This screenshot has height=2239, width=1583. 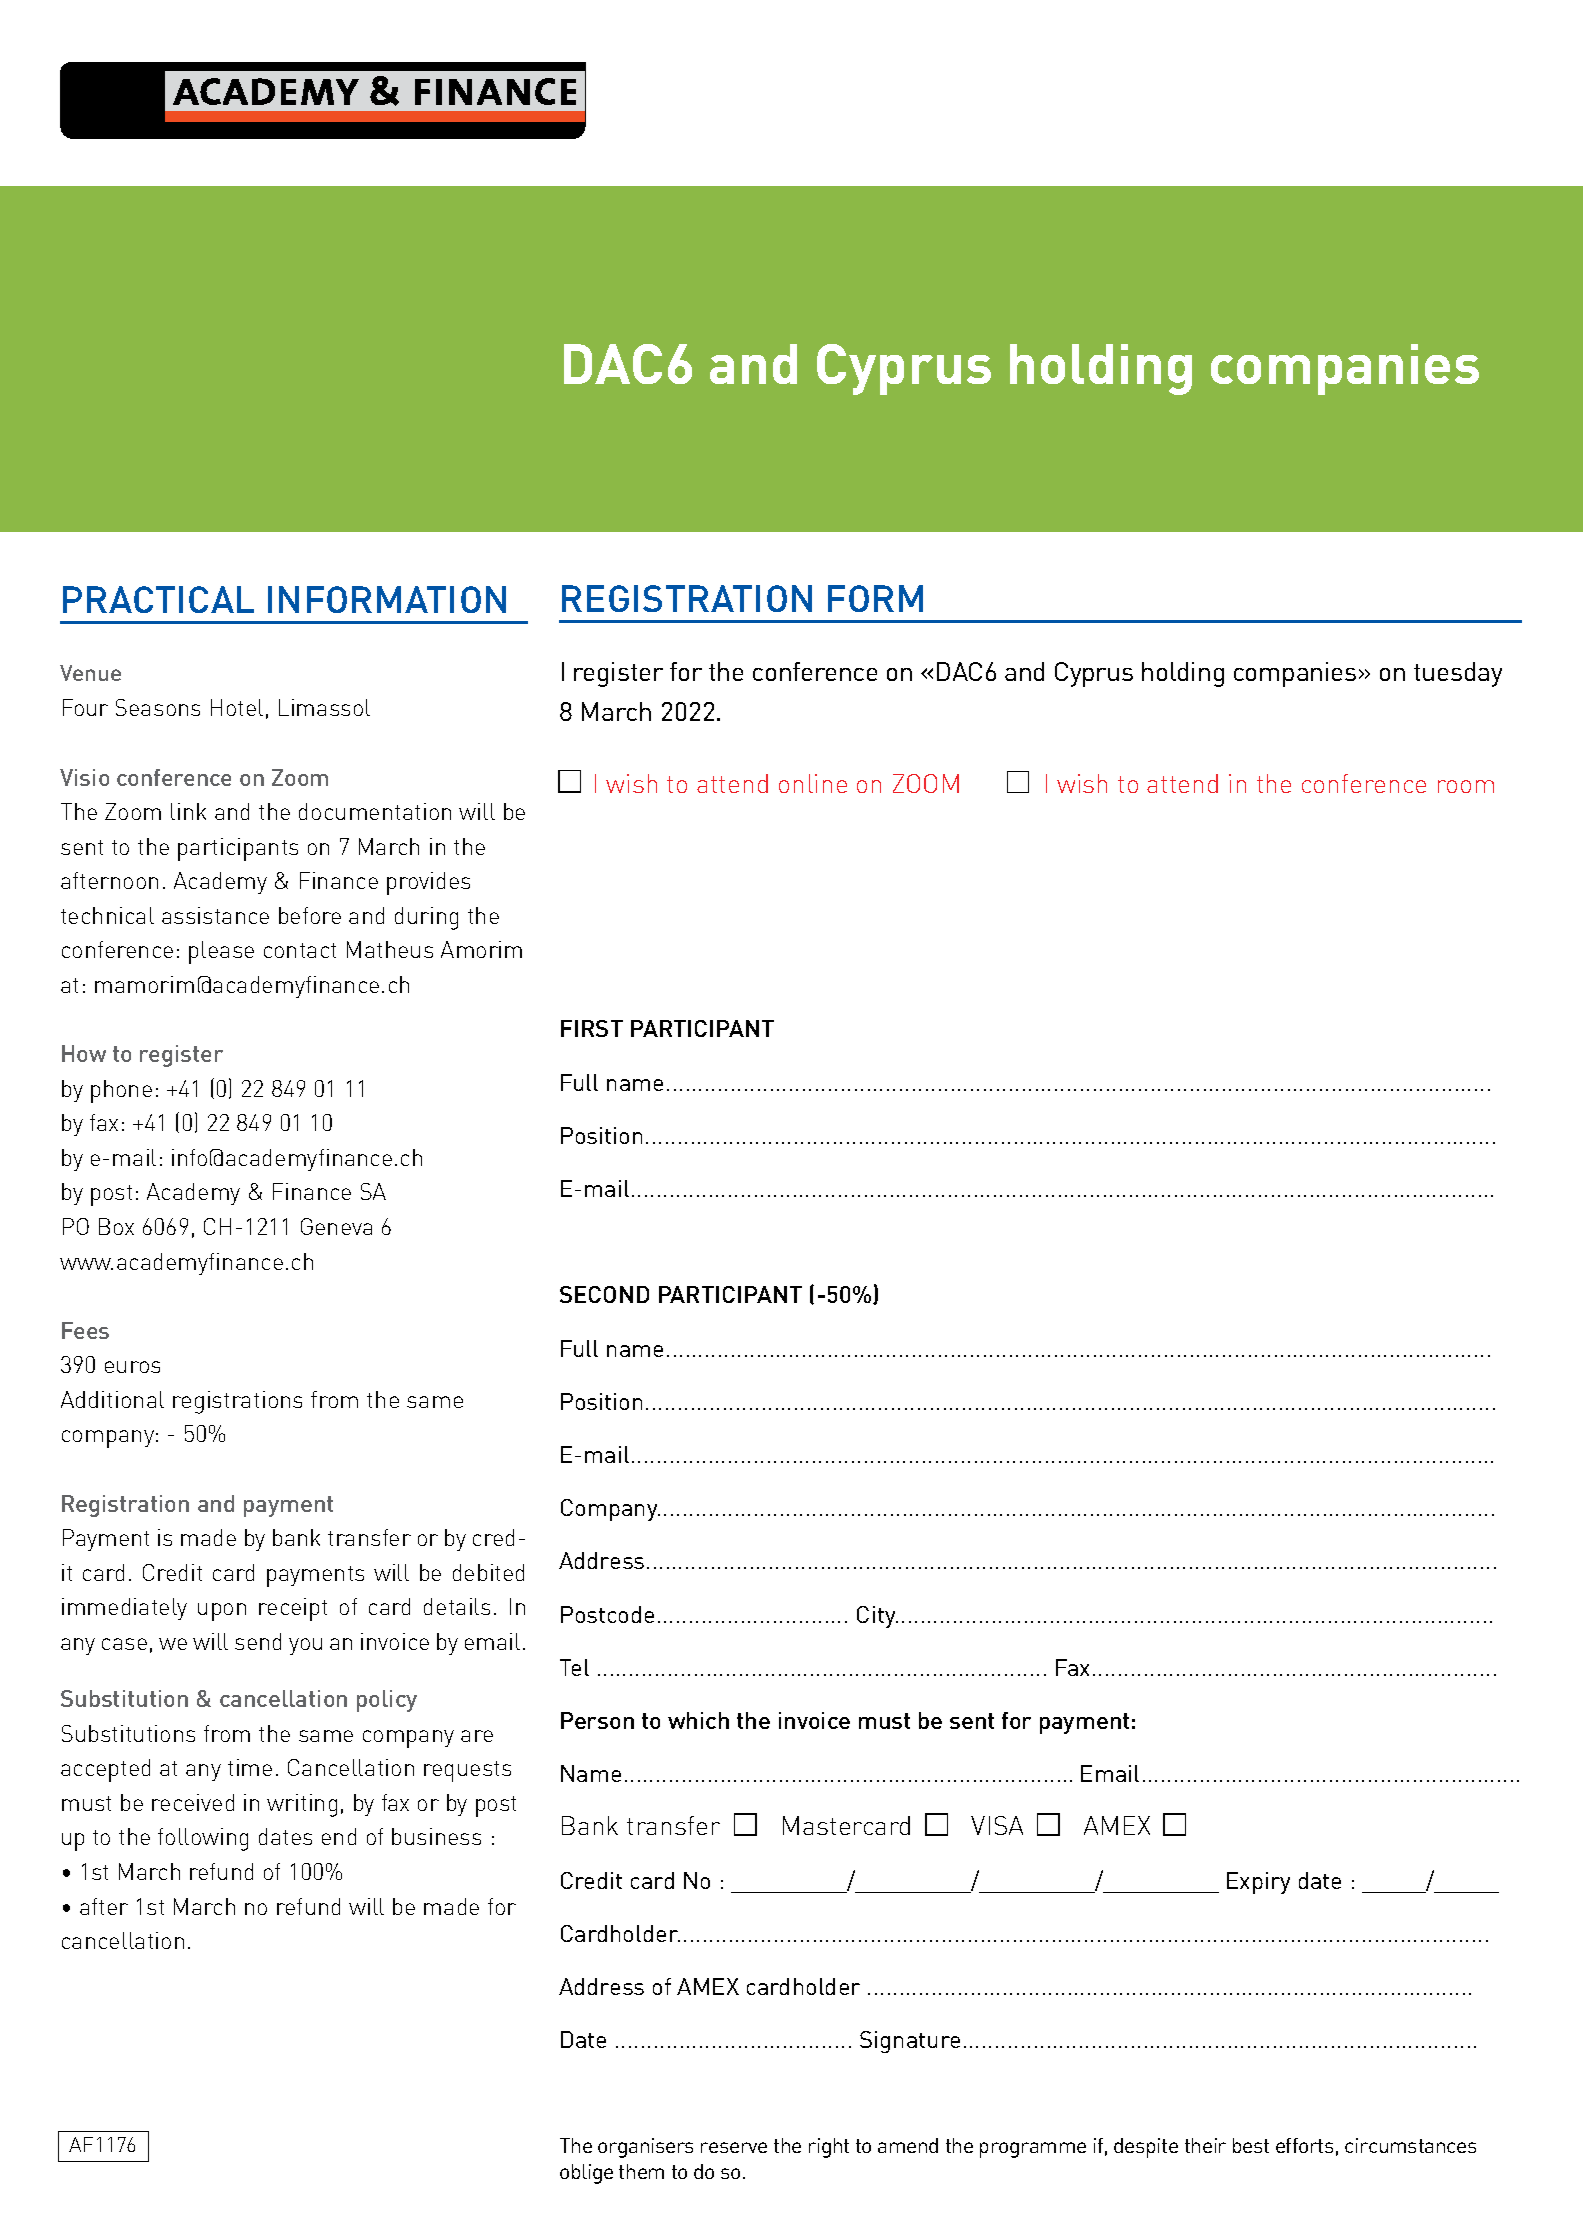 I want to click on euros, so click(x=132, y=1367).
